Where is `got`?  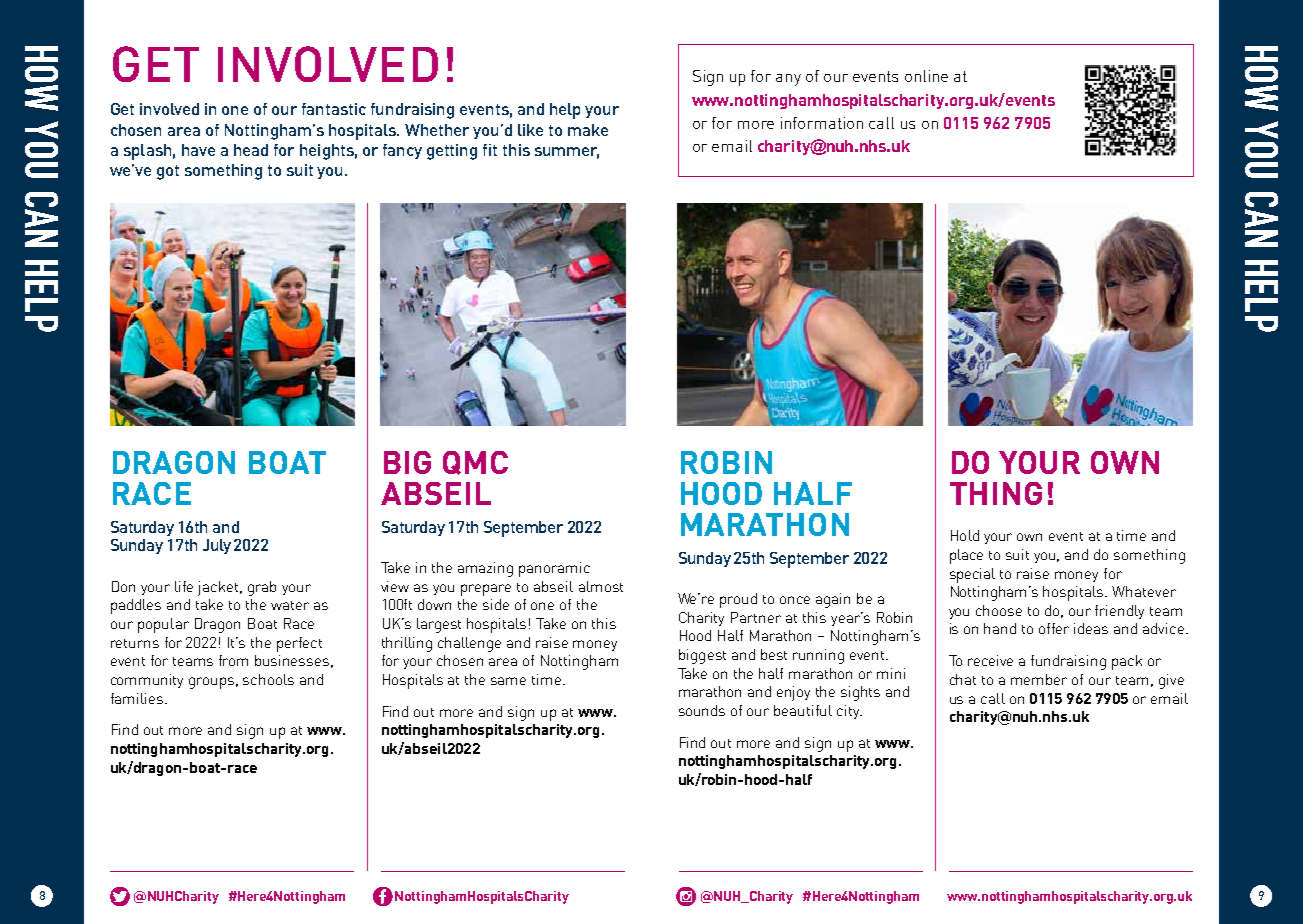 got is located at coordinates (168, 172).
